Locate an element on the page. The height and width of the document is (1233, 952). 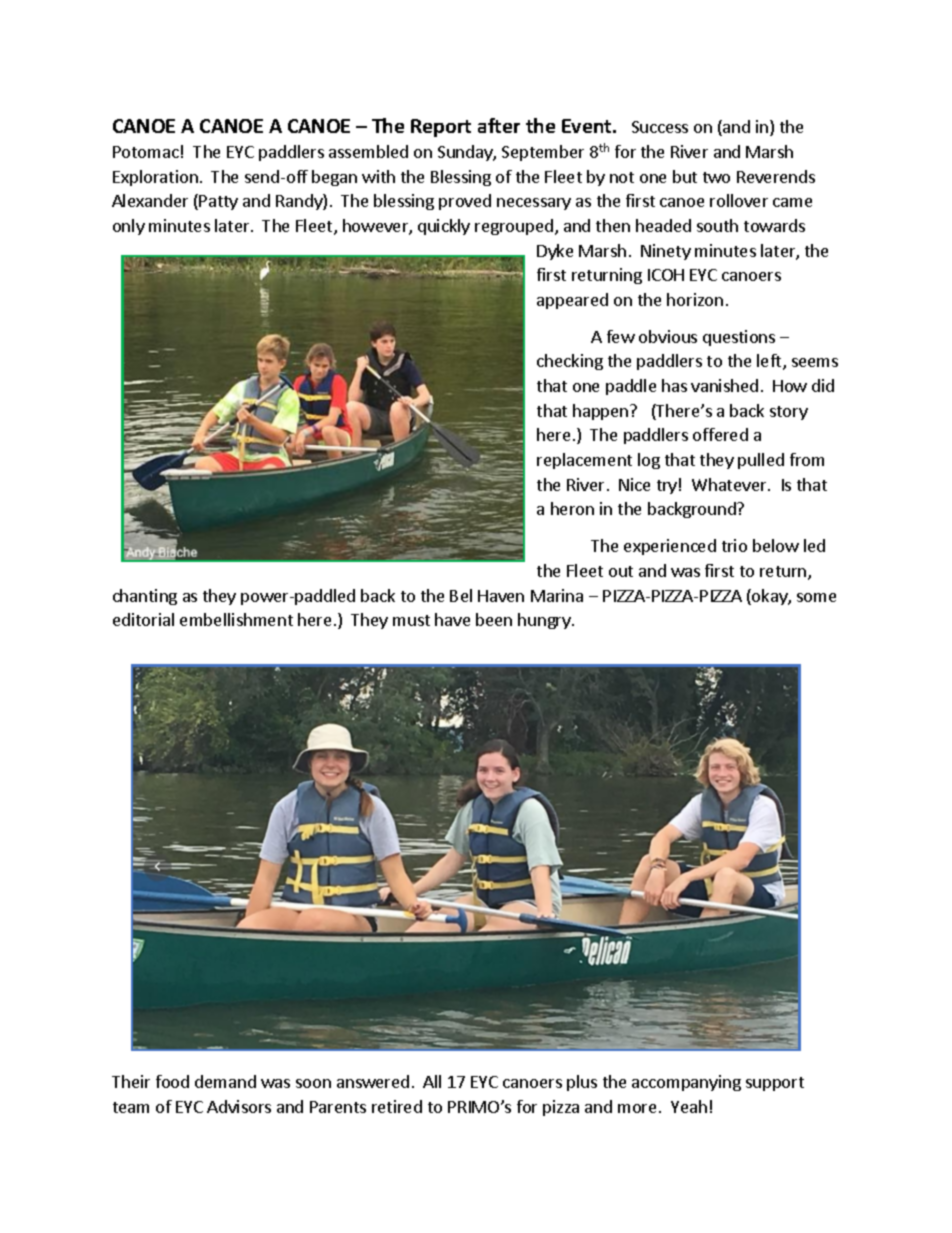
All is located at coordinates (432, 1081).
